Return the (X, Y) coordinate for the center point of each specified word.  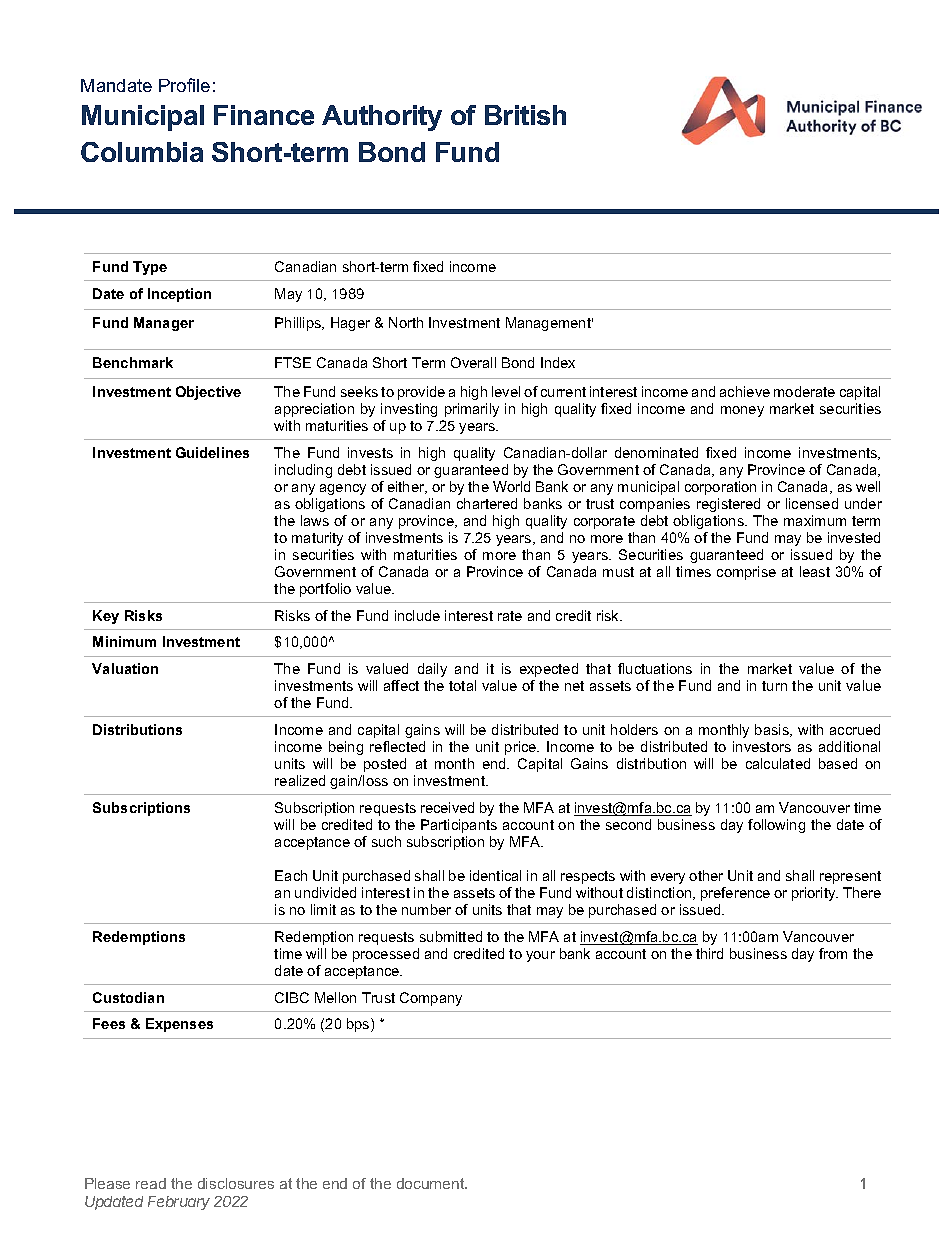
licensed (812, 503)
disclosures (236, 1183)
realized (300, 780)
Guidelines (212, 452)
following (776, 826)
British (525, 115)
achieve (745, 391)
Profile (184, 85)
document (432, 1183)
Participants (459, 826)
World (511, 486)
